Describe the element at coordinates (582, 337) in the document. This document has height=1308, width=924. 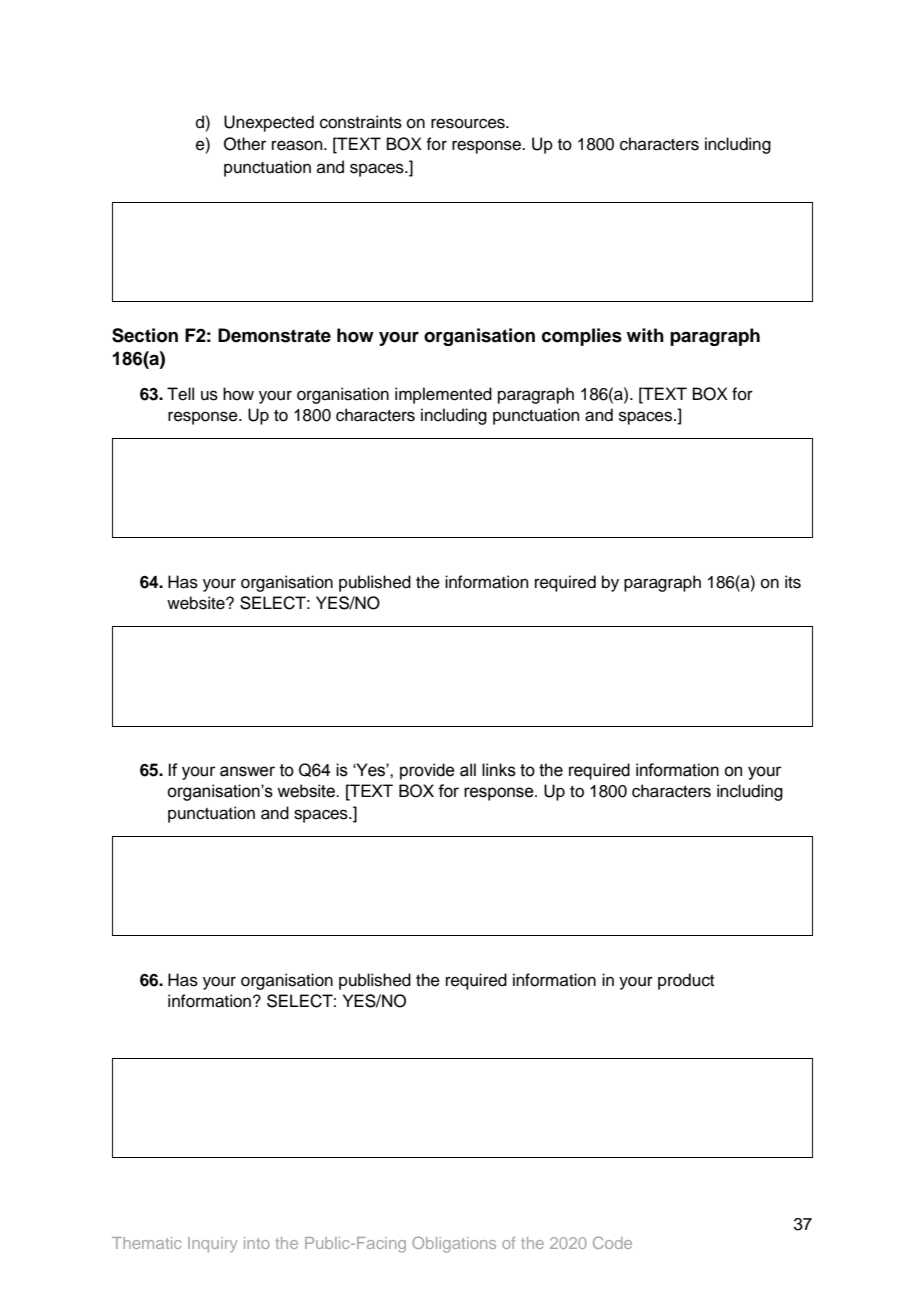
I see `complies` at that location.
